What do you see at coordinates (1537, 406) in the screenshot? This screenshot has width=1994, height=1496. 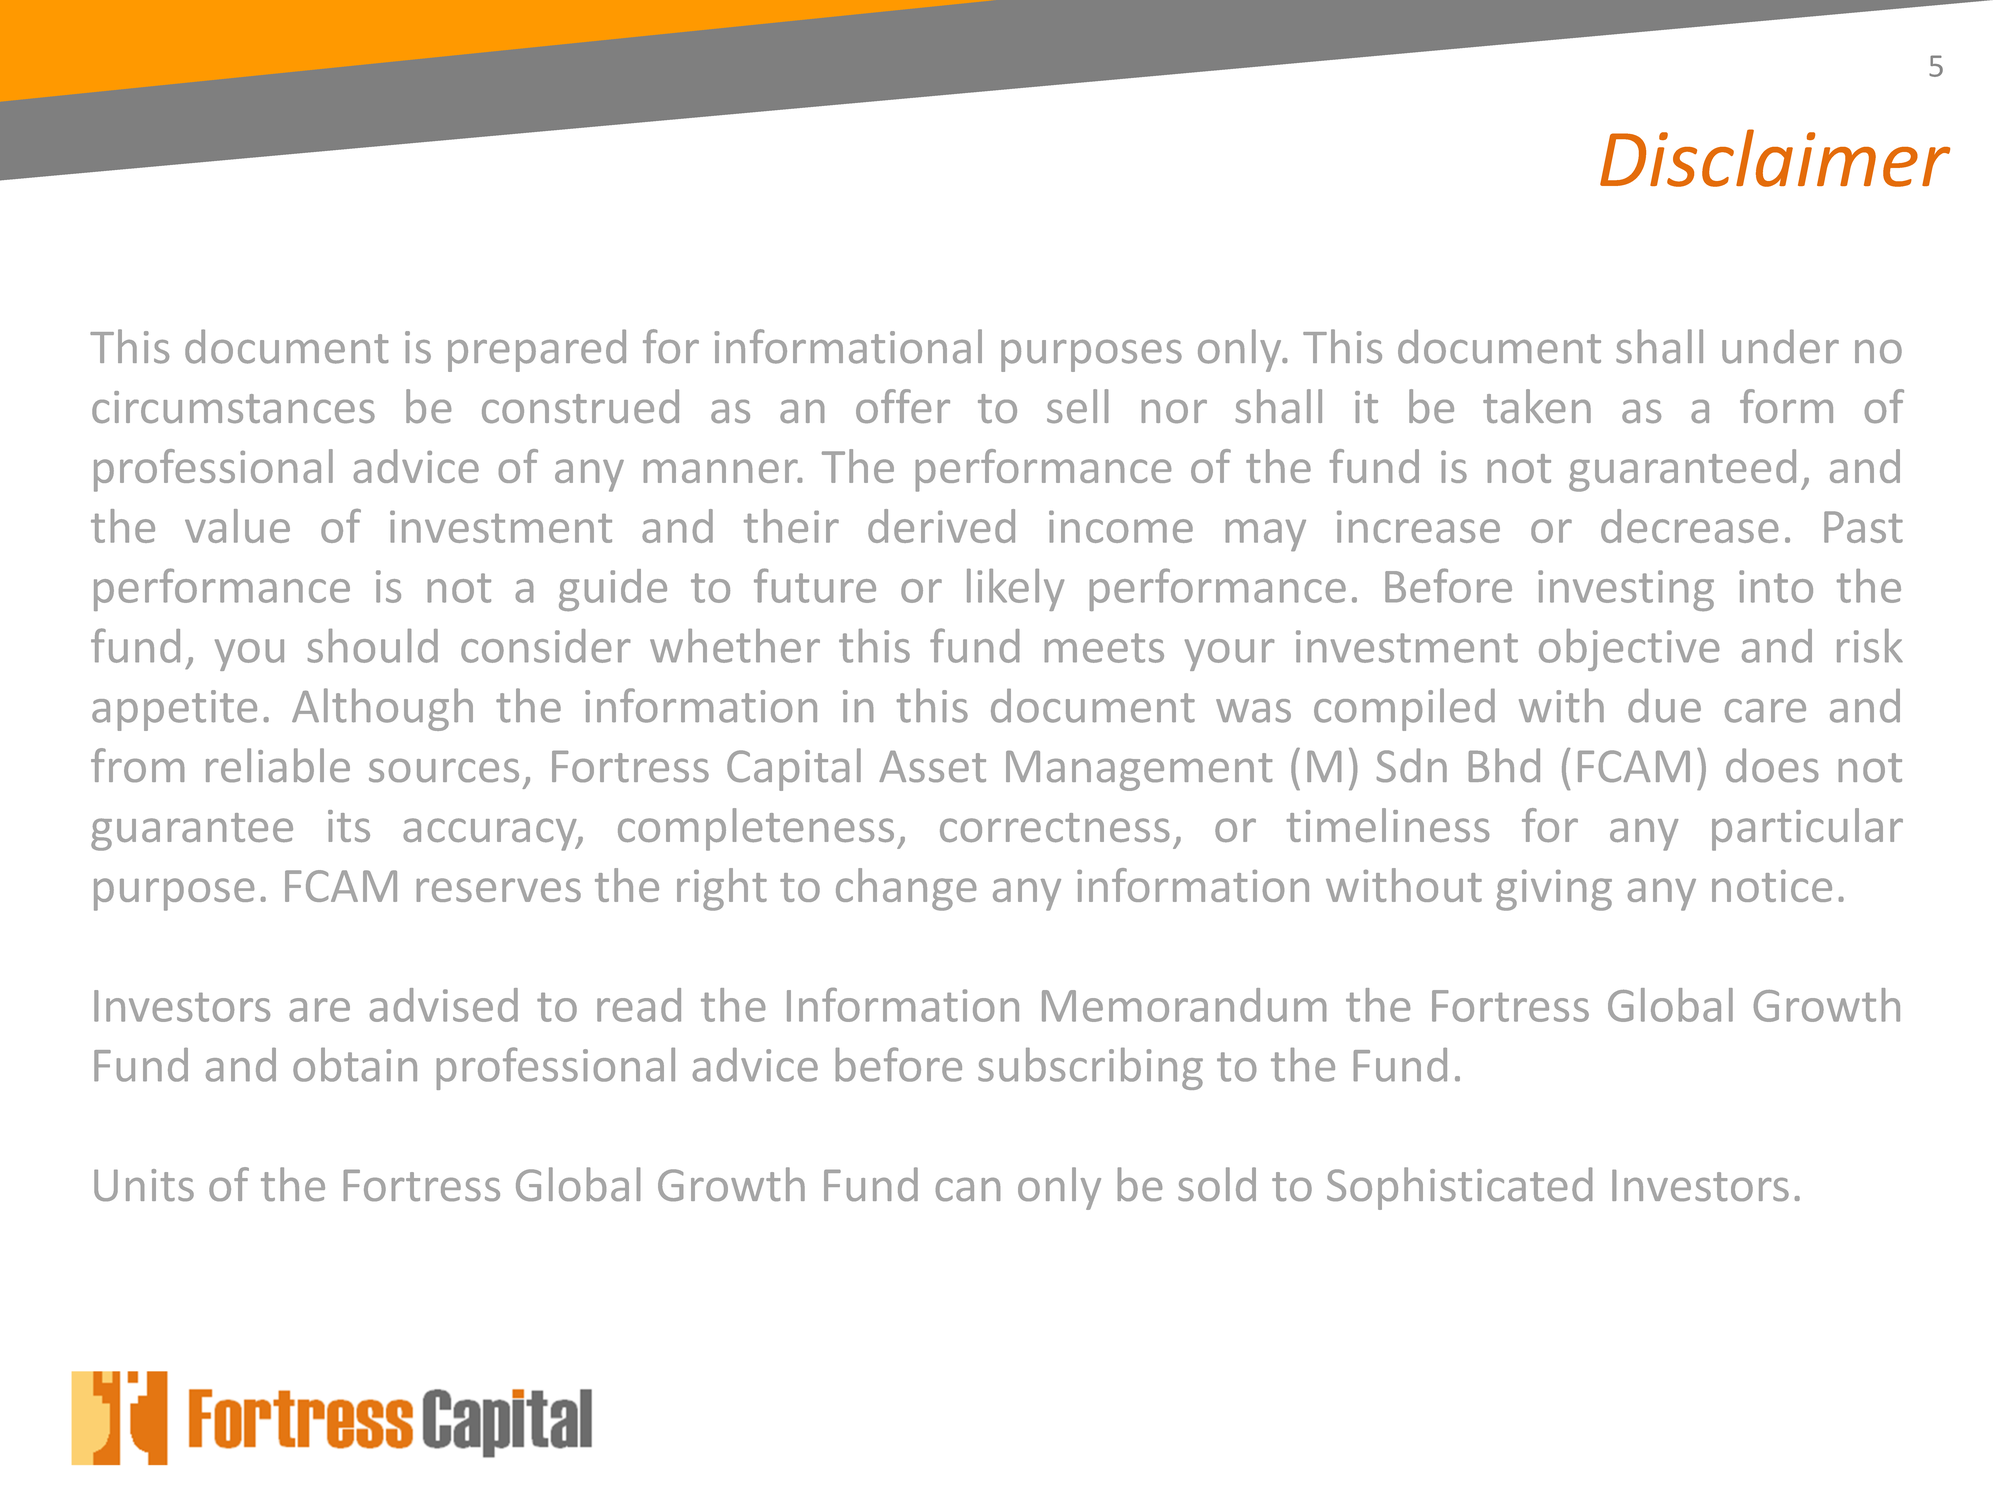 I see `taken` at bounding box center [1537, 406].
